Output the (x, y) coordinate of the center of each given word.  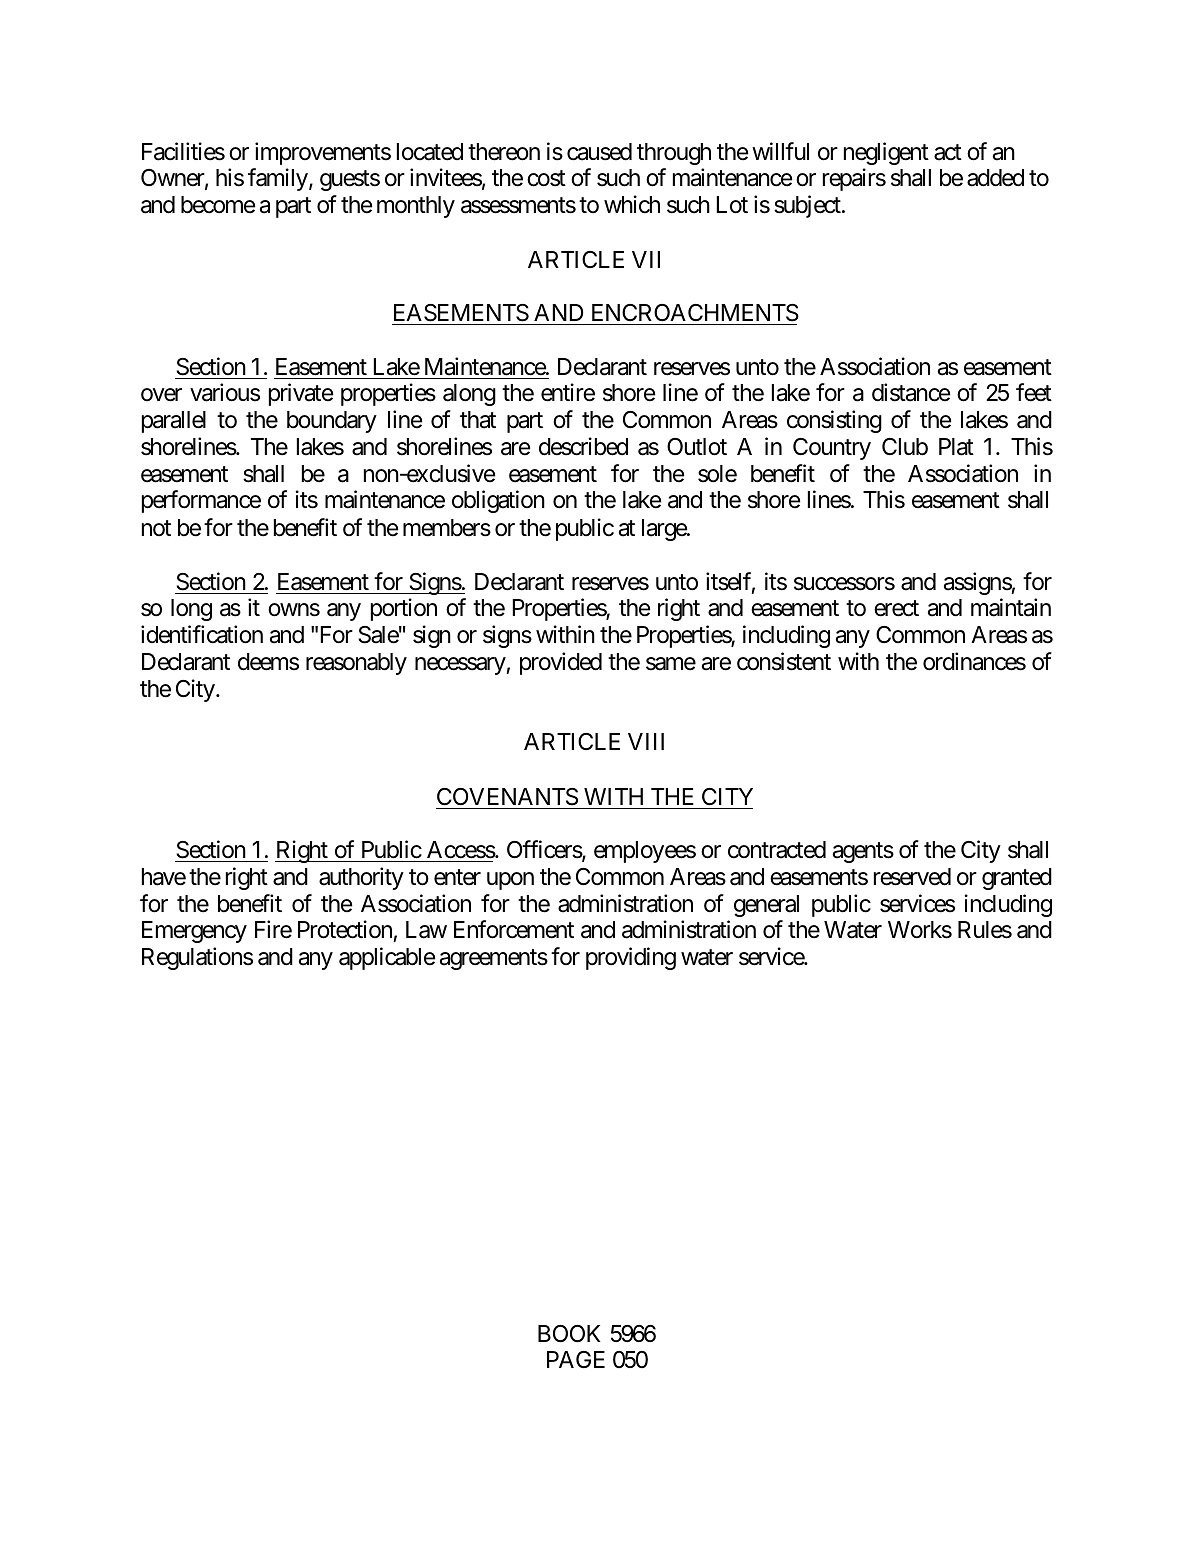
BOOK (569, 1334)
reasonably (356, 664)
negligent (886, 153)
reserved (912, 877)
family (278, 179)
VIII (646, 741)
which (632, 204)
